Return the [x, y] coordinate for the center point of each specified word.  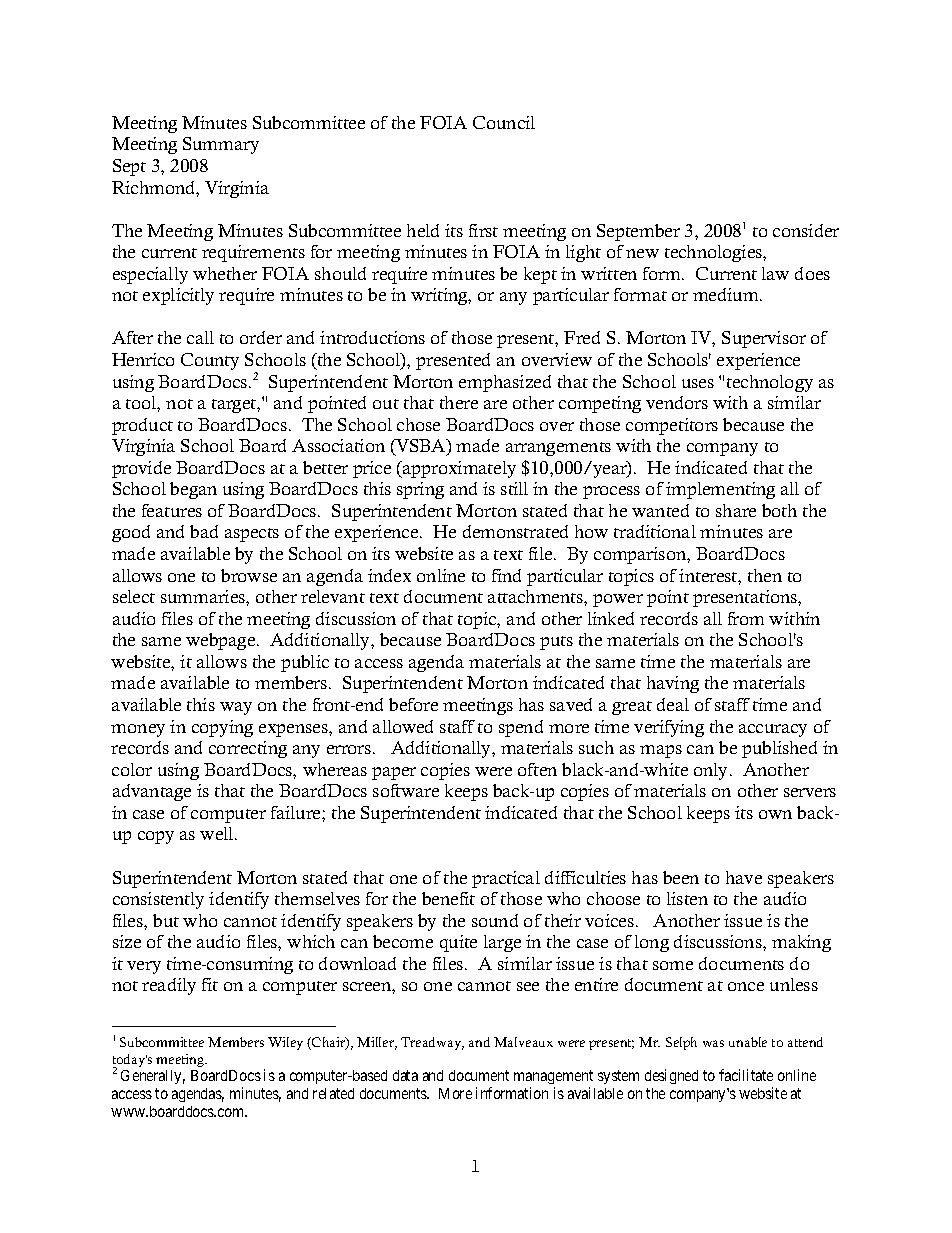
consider [806, 230]
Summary [221, 145]
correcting [248, 749]
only [712, 771]
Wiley [285, 1043]
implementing [720, 490]
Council [504, 122]
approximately [458, 469]
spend [521, 728]
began [193, 490]
